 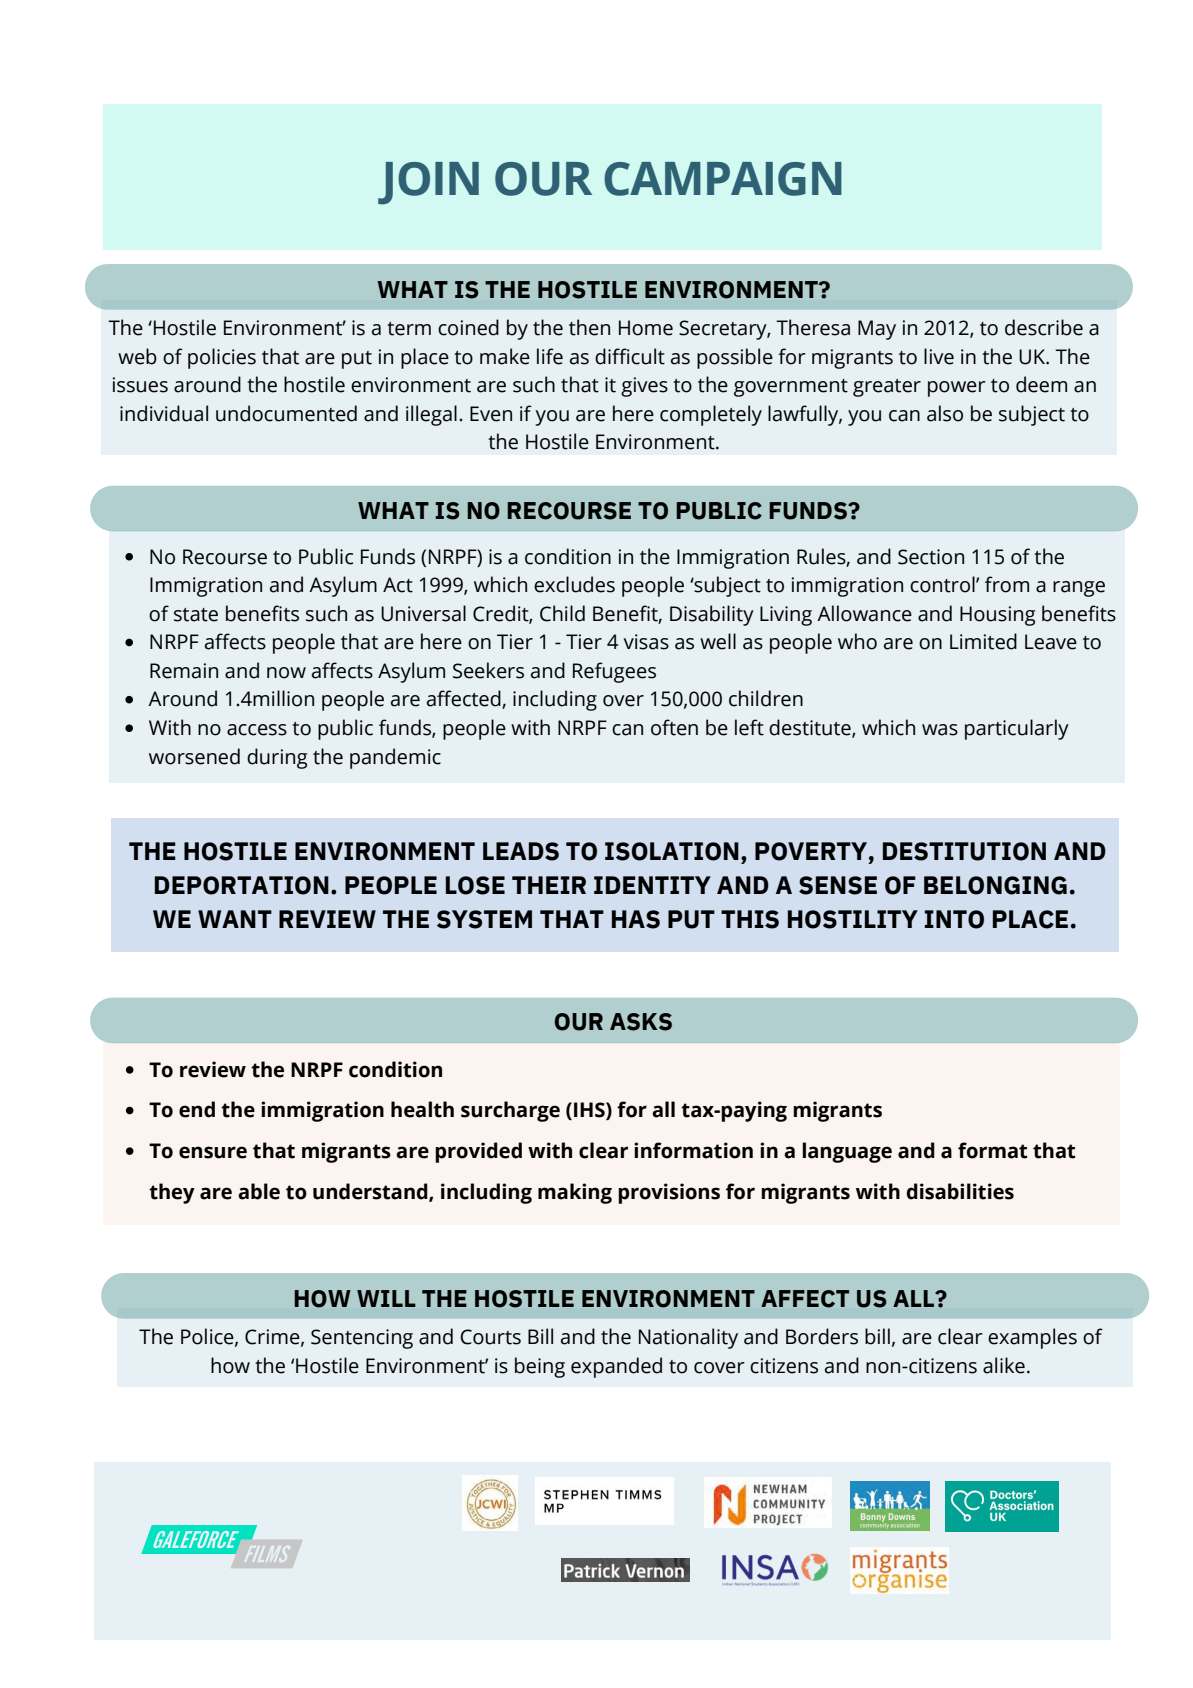 What do you see at coordinates (1004, 1365) in the screenshot?
I see `alike` at bounding box center [1004, 1365].
